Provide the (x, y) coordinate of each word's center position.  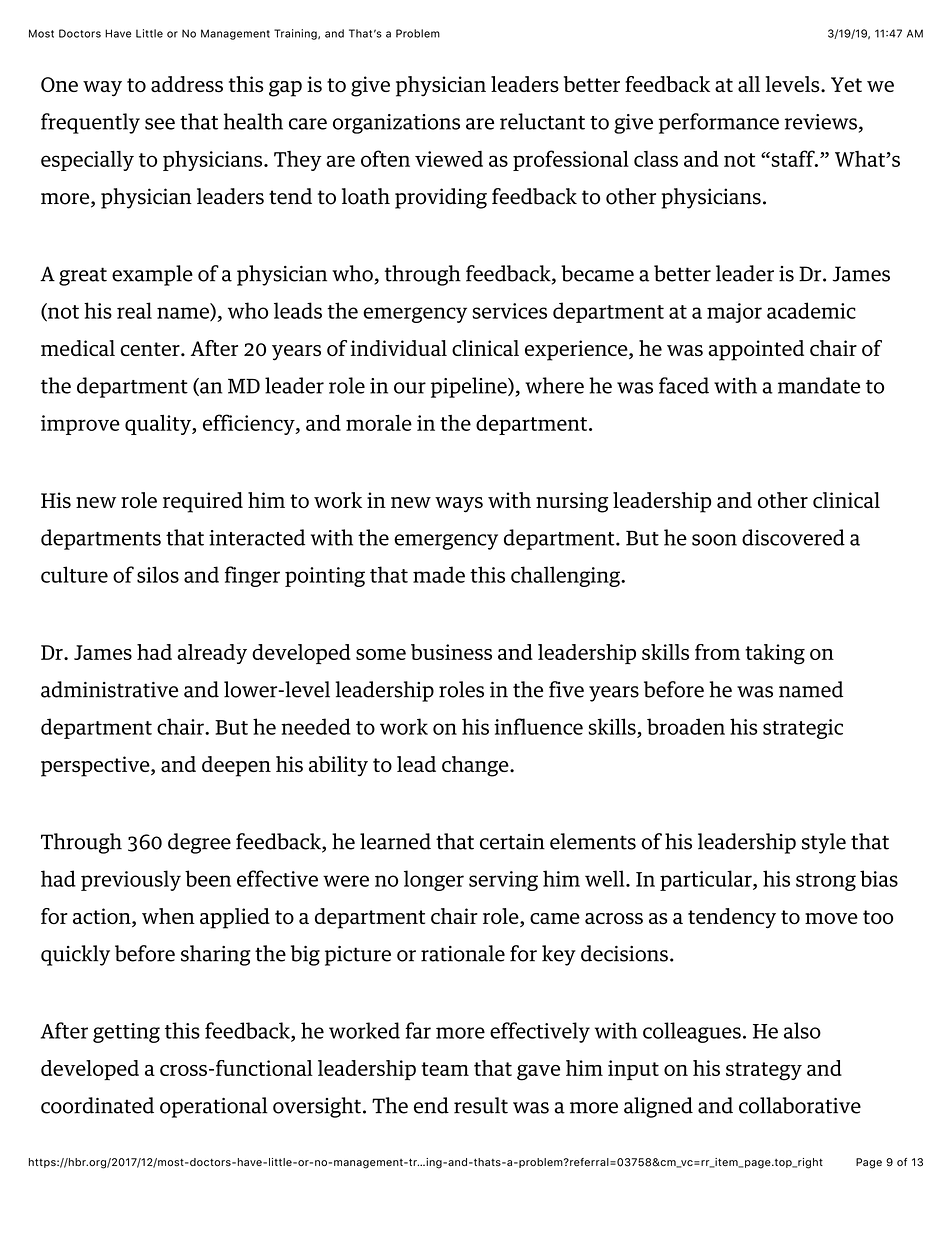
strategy (764, 1071)
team (445, 1069)
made (439, 574)
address (187, 84)
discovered (793, 537)
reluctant (542, 121)
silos (158, 574)
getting (126, 1033)
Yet (846, 84)
